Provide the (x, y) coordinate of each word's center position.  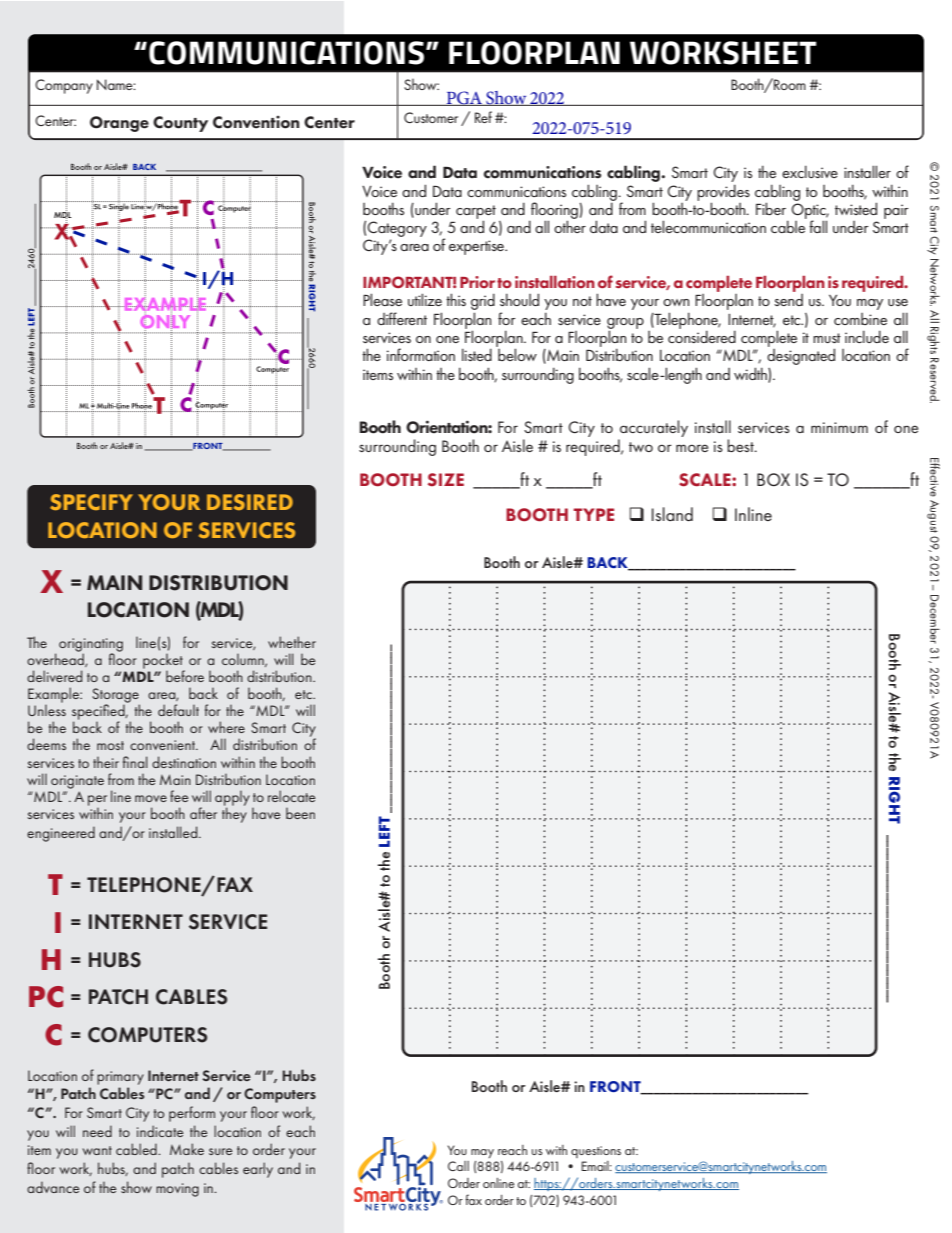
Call (458, 1166)
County (180, 124)
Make (187, 1149)
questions (596, 1152)
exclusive (810, 172)
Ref (483, 117)
